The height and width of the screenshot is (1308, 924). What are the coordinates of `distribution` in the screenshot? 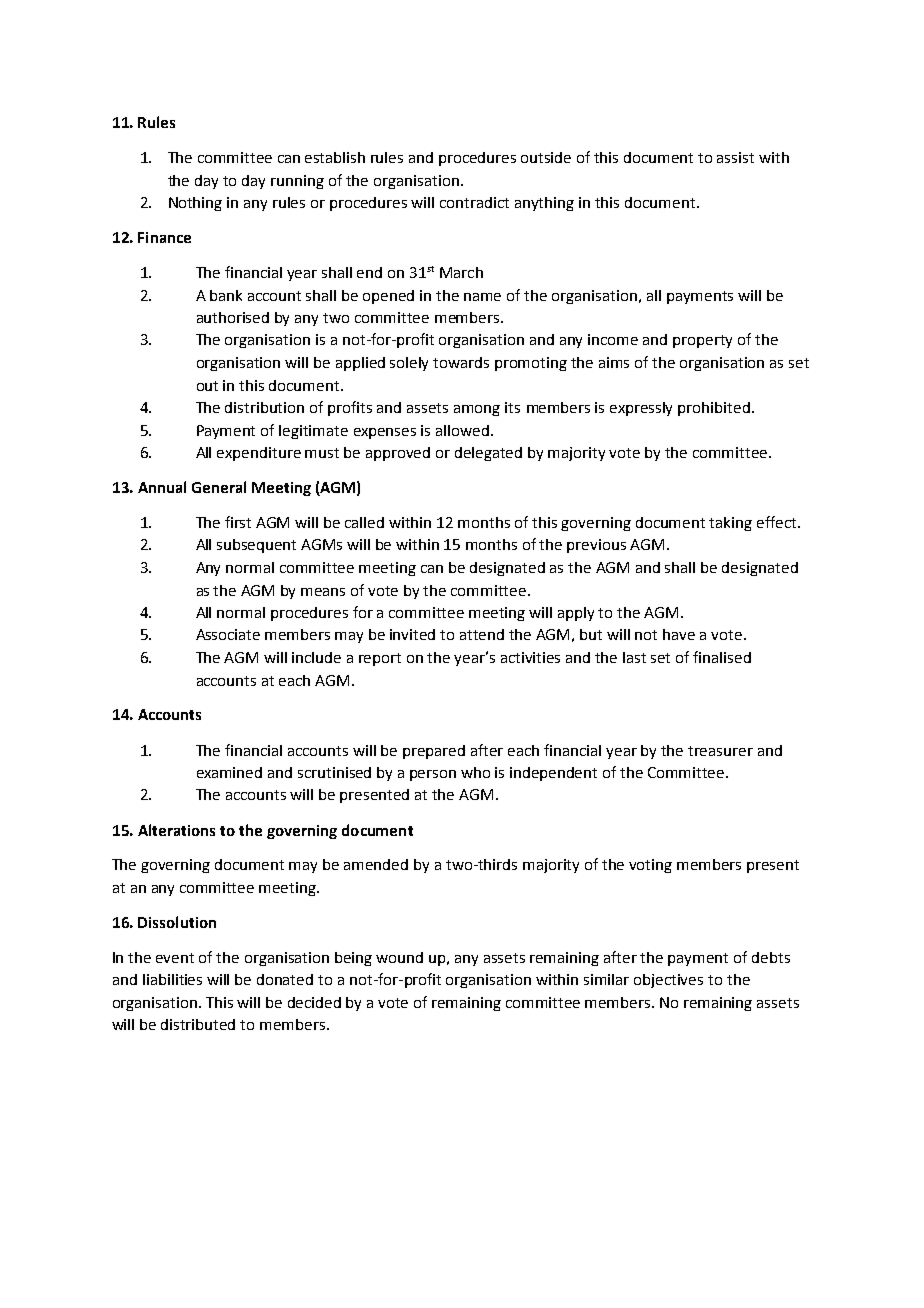 It's located at (264, 407).
